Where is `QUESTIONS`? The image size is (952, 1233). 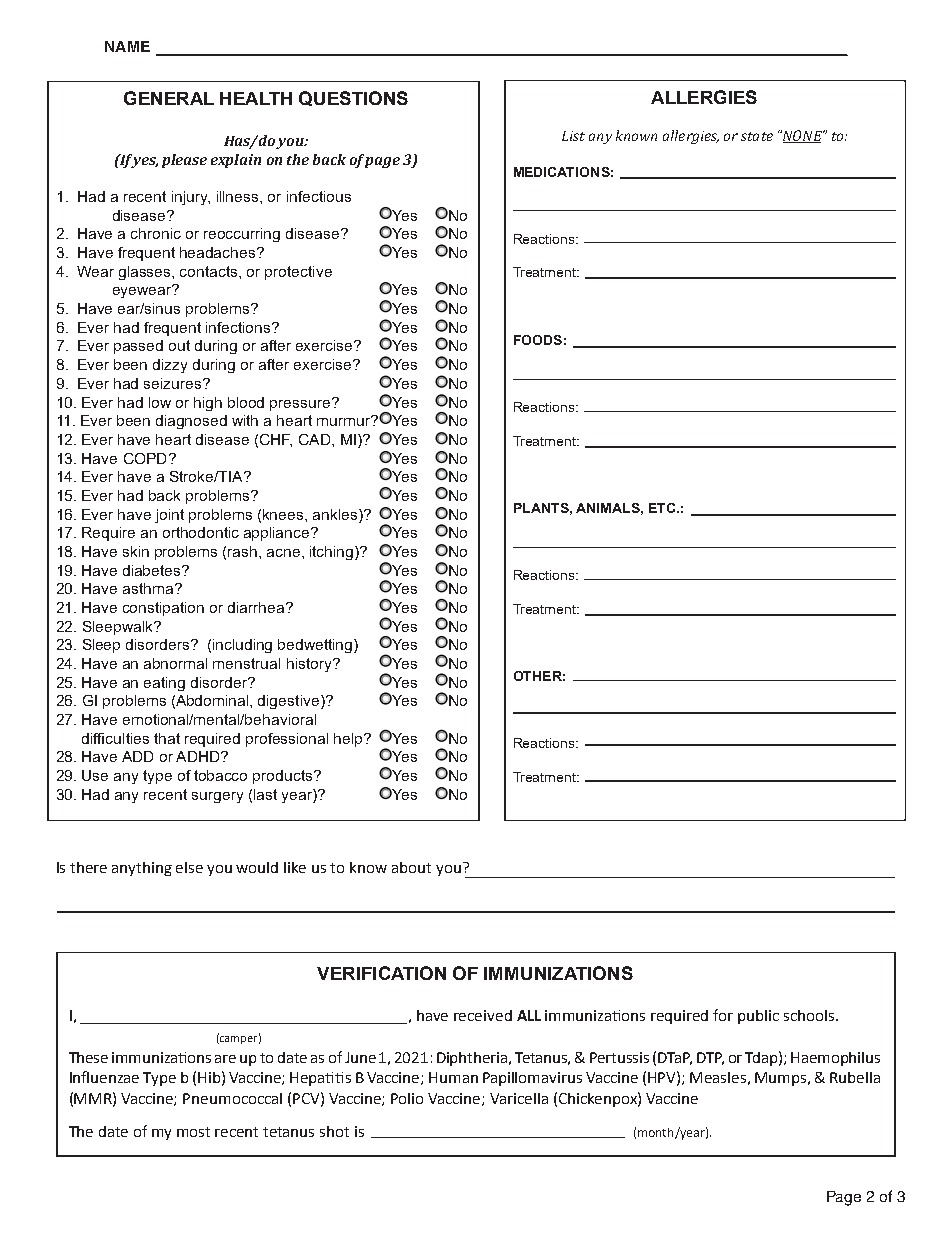
QUESTIONS is located at coordinates (353, 98).
